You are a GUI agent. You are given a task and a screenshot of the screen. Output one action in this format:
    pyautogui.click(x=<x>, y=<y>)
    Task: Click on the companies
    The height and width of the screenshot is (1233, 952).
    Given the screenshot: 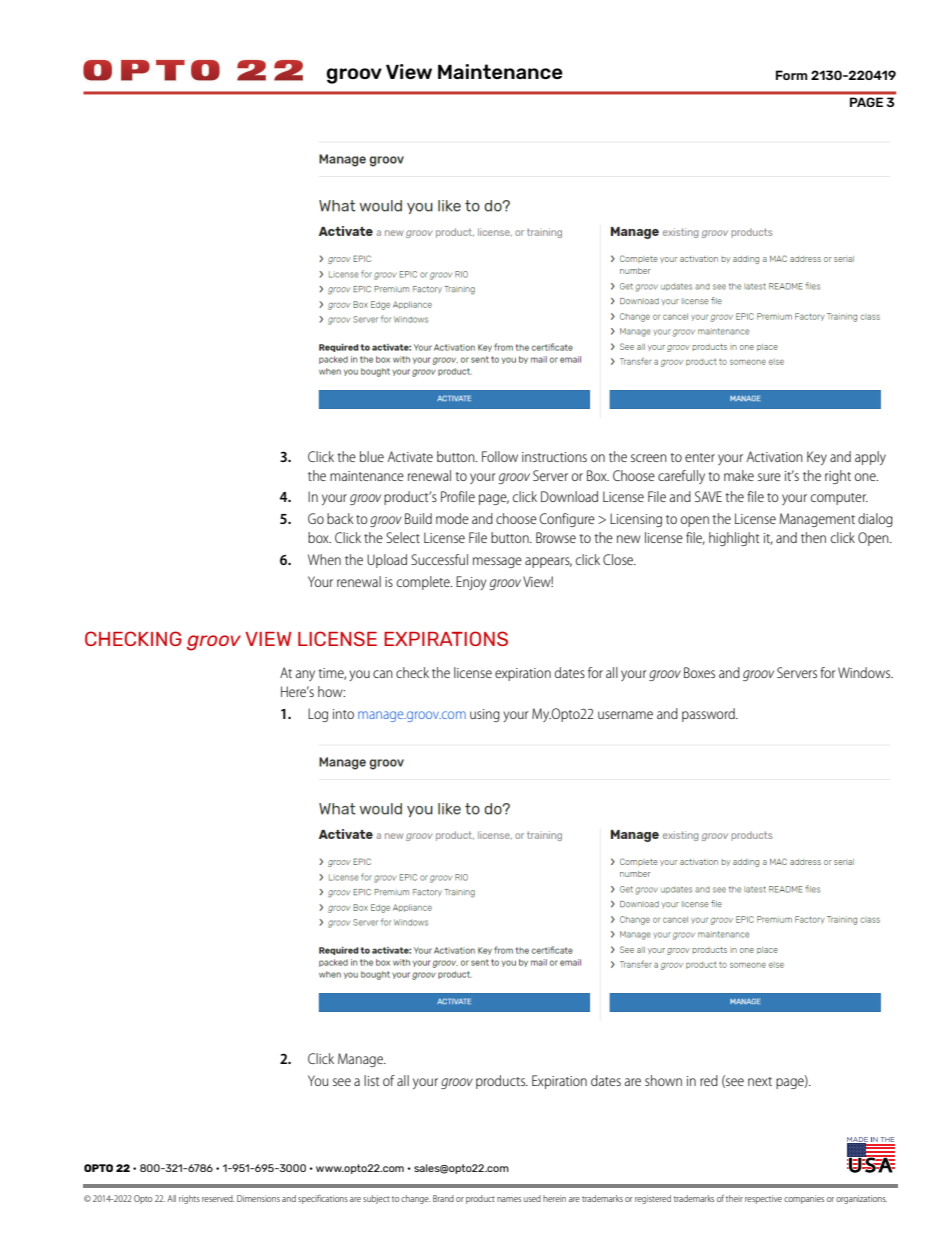 What is the action you would take?
    pyautogui.click(x=804, y=1199)
